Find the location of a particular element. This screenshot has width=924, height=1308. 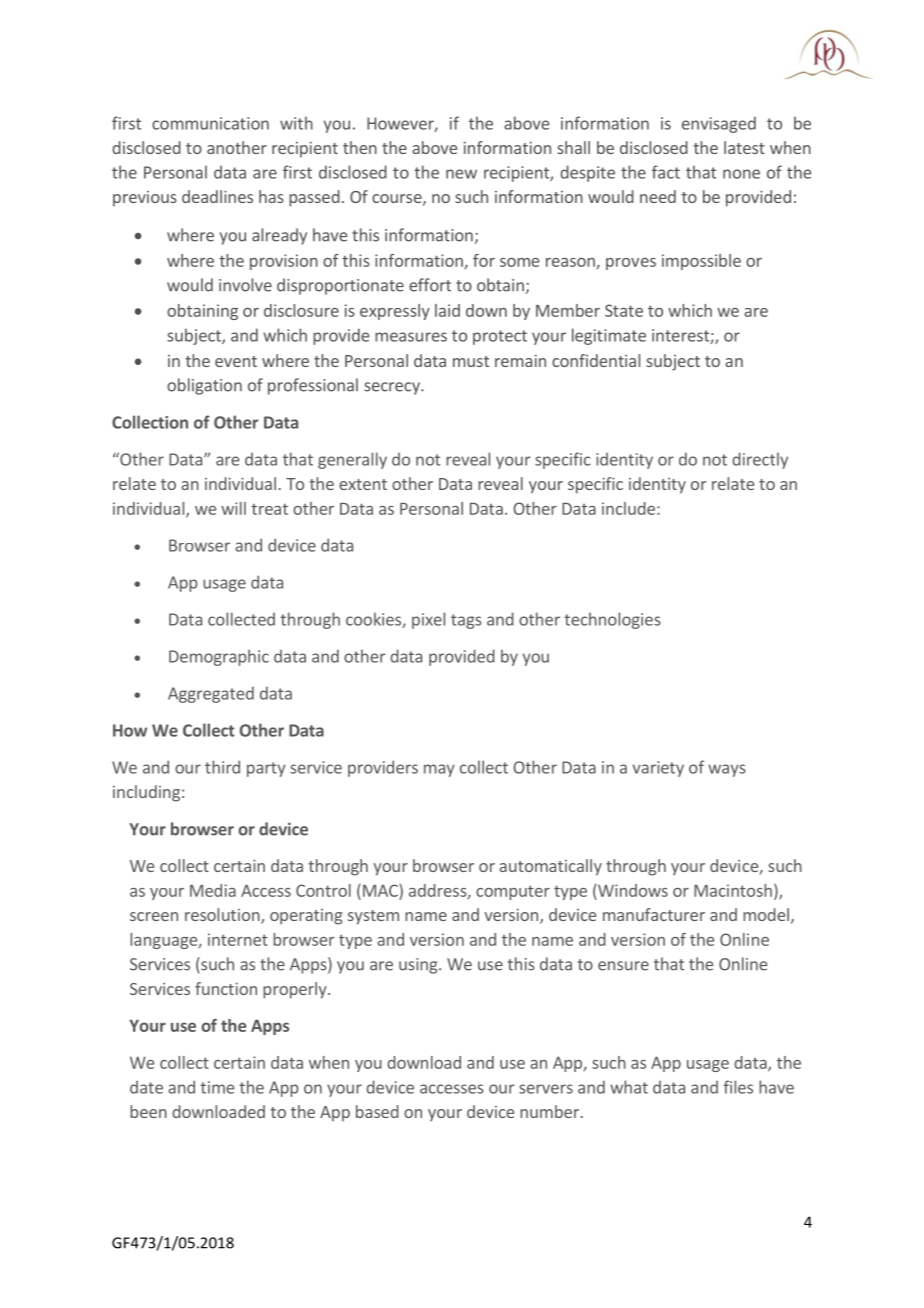

communication is located at coordinates (210, 123).
